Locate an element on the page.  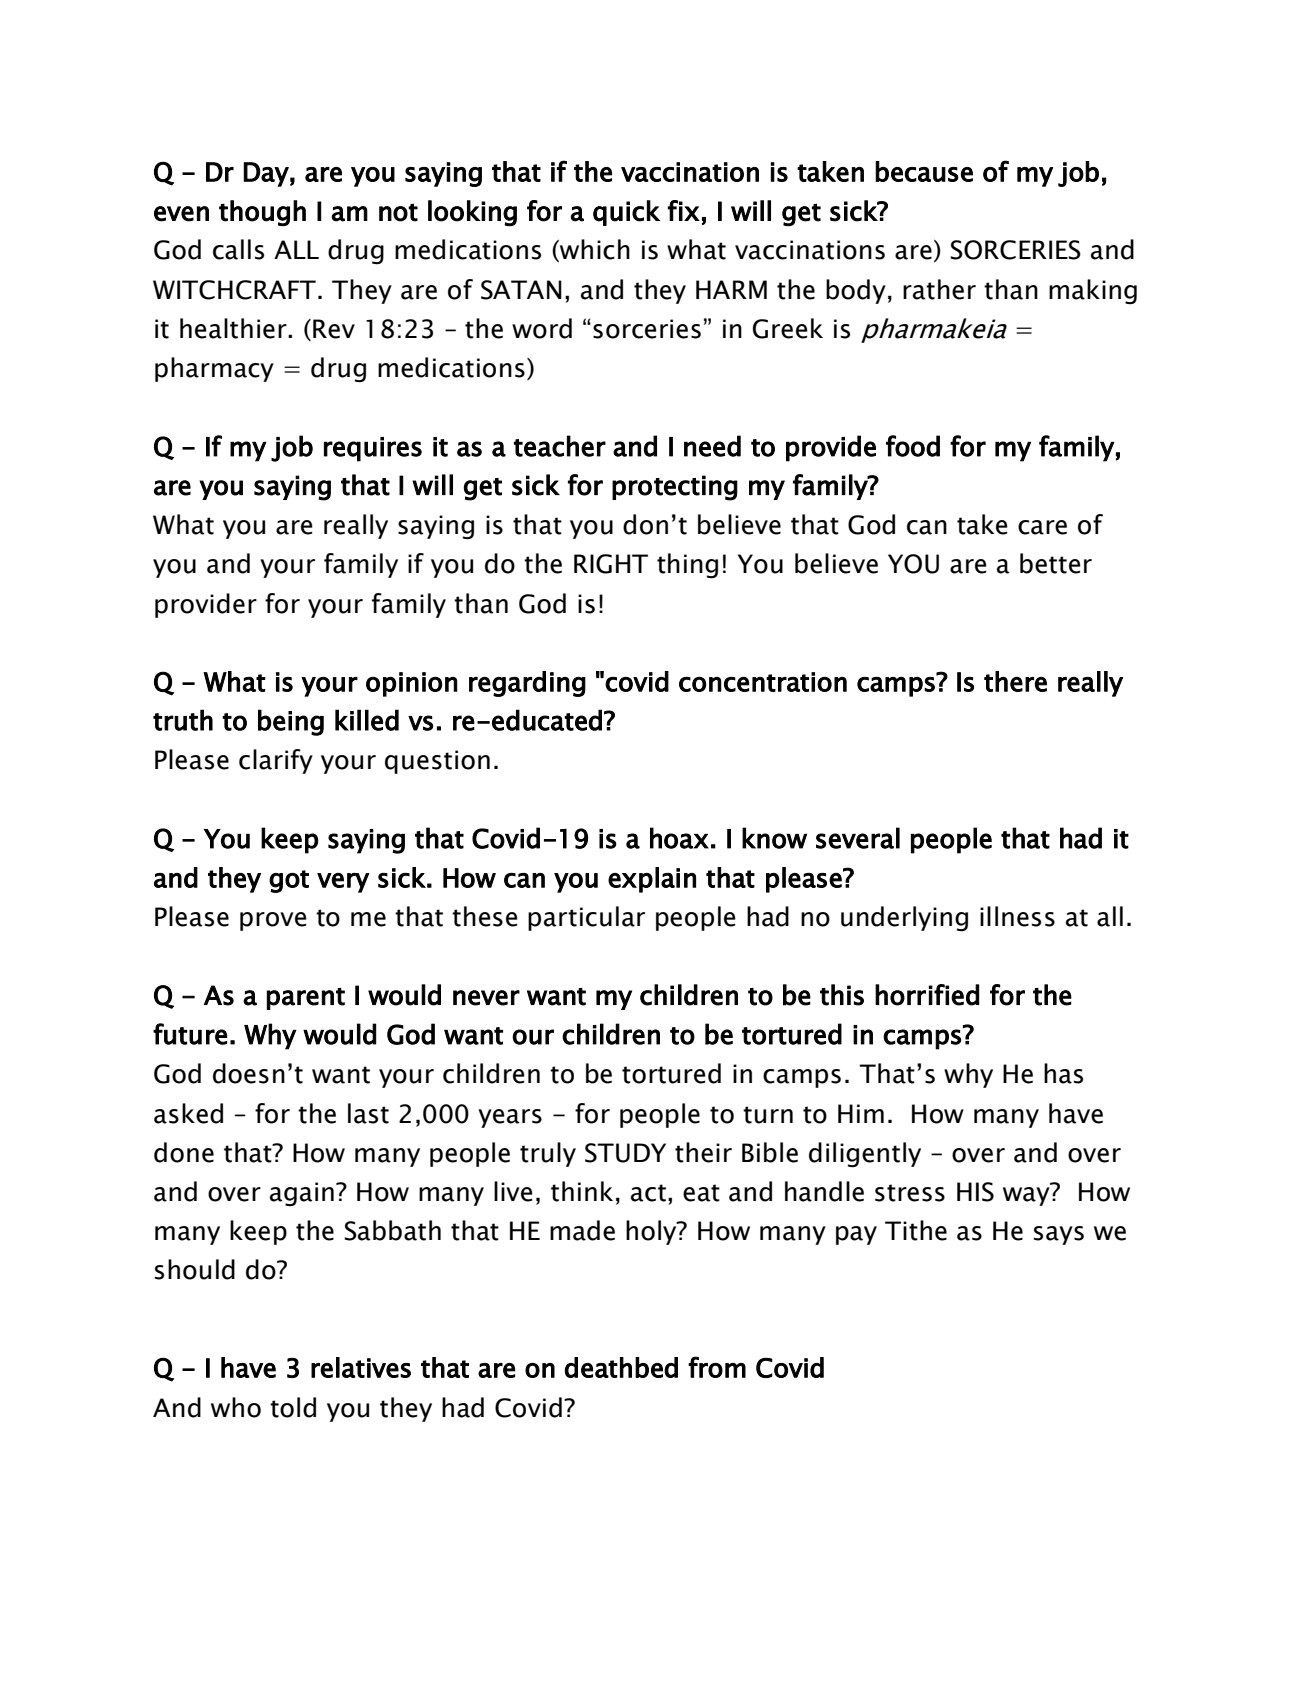
has is located at coordinates (1063, 1073).
